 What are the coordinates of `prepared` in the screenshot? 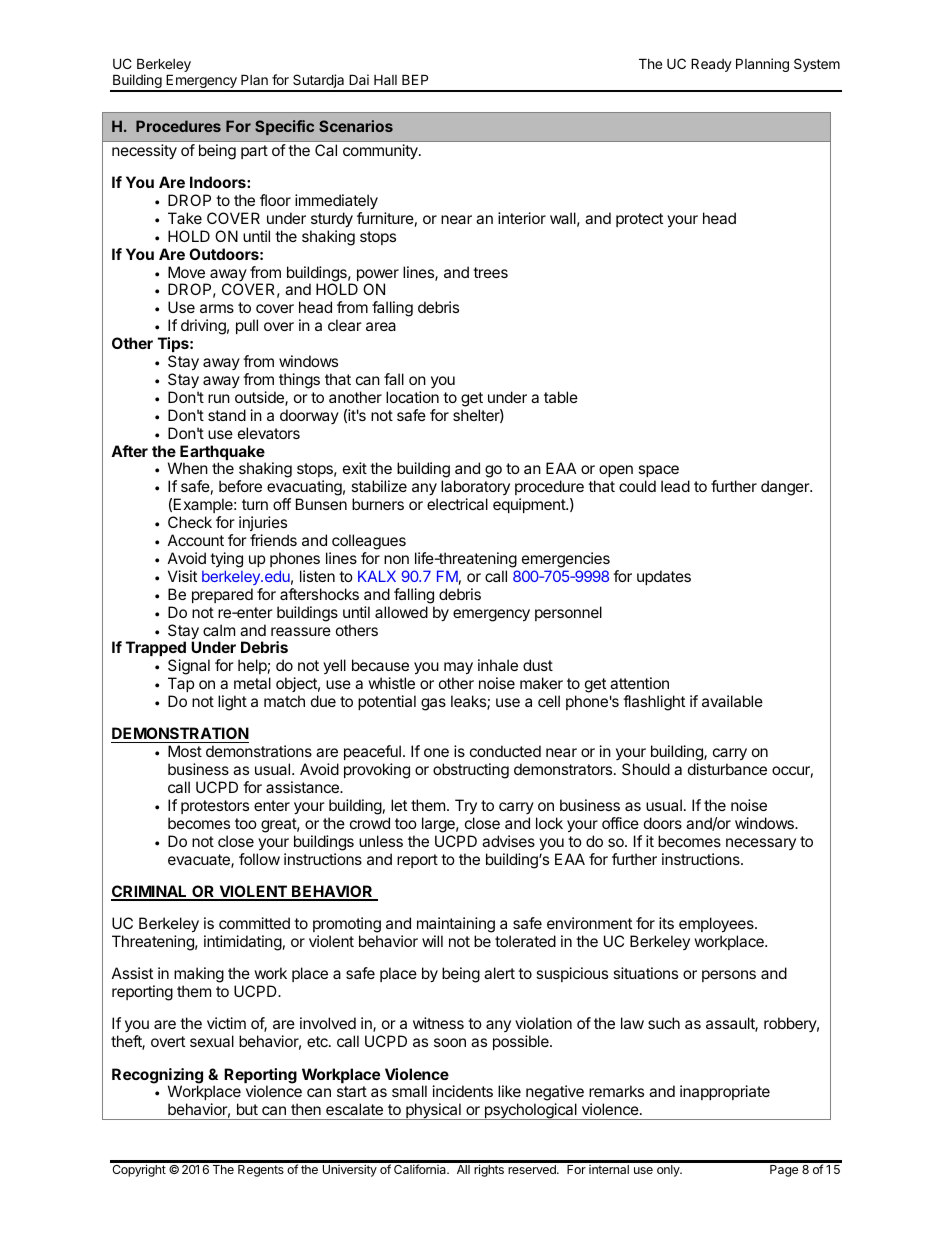 It's located at (222, 595).
